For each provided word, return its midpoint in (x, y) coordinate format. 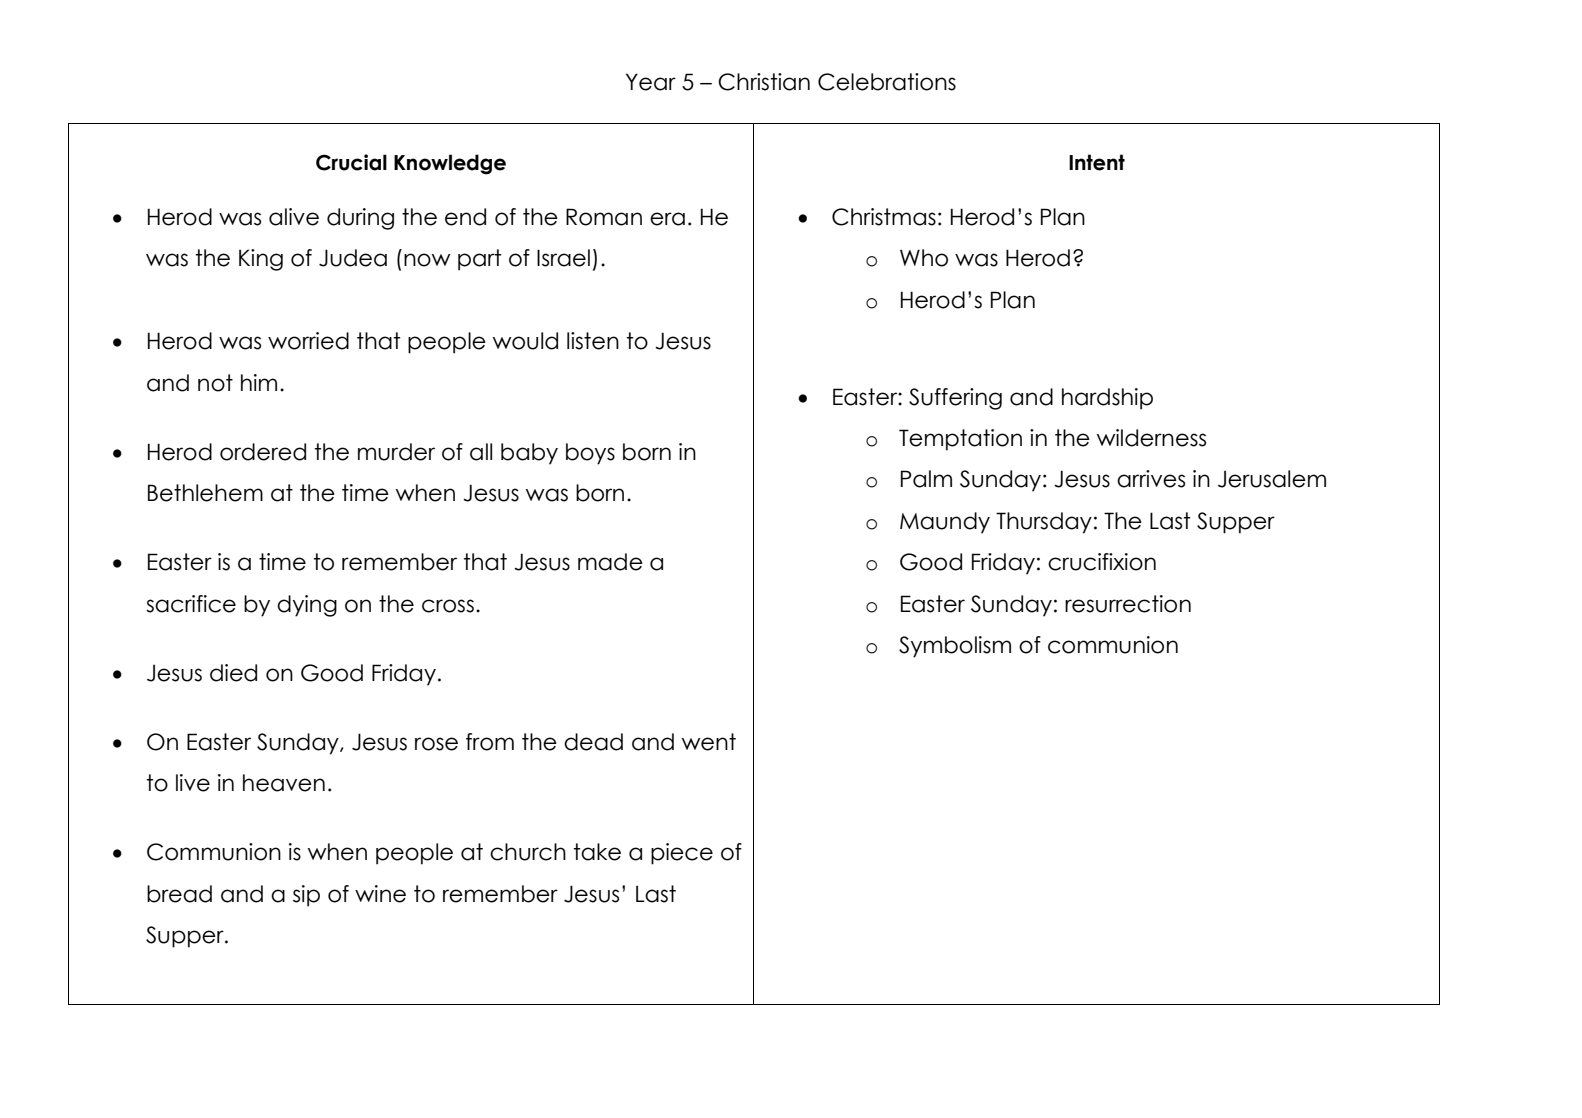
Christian (764, 82)
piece (682, 854)
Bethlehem (205, 493)
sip (306, 896)
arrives (1151, 479)
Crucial (351, 162)
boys (590, 454)
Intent (1097, 162)
